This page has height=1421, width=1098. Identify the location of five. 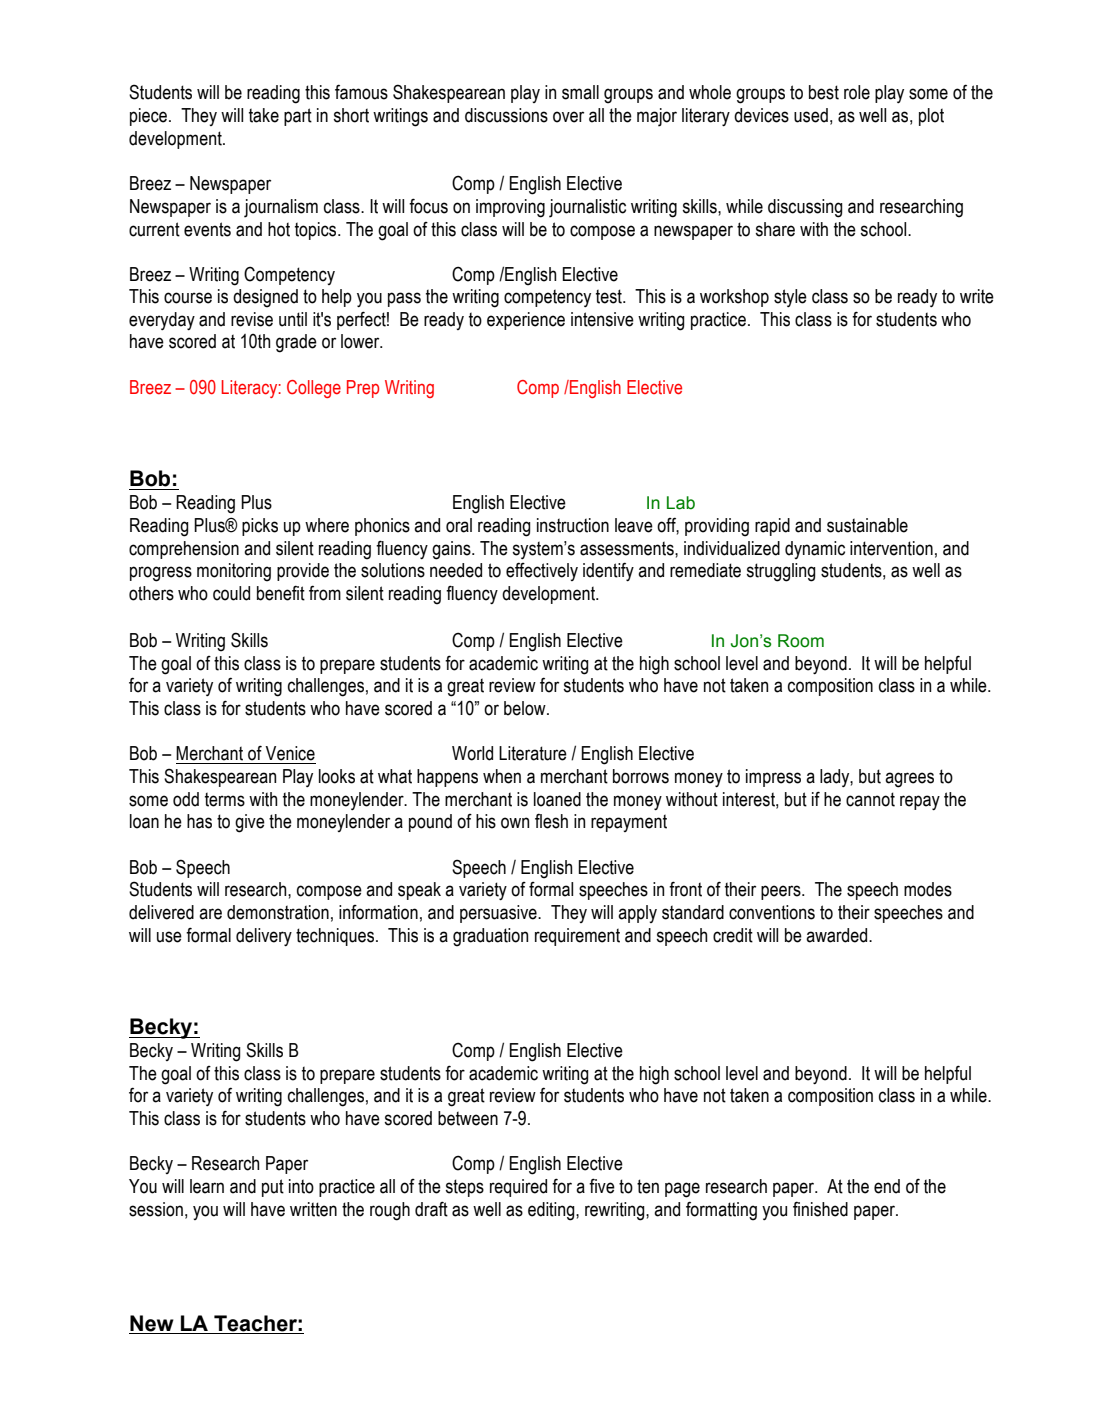
(602, 1186).
